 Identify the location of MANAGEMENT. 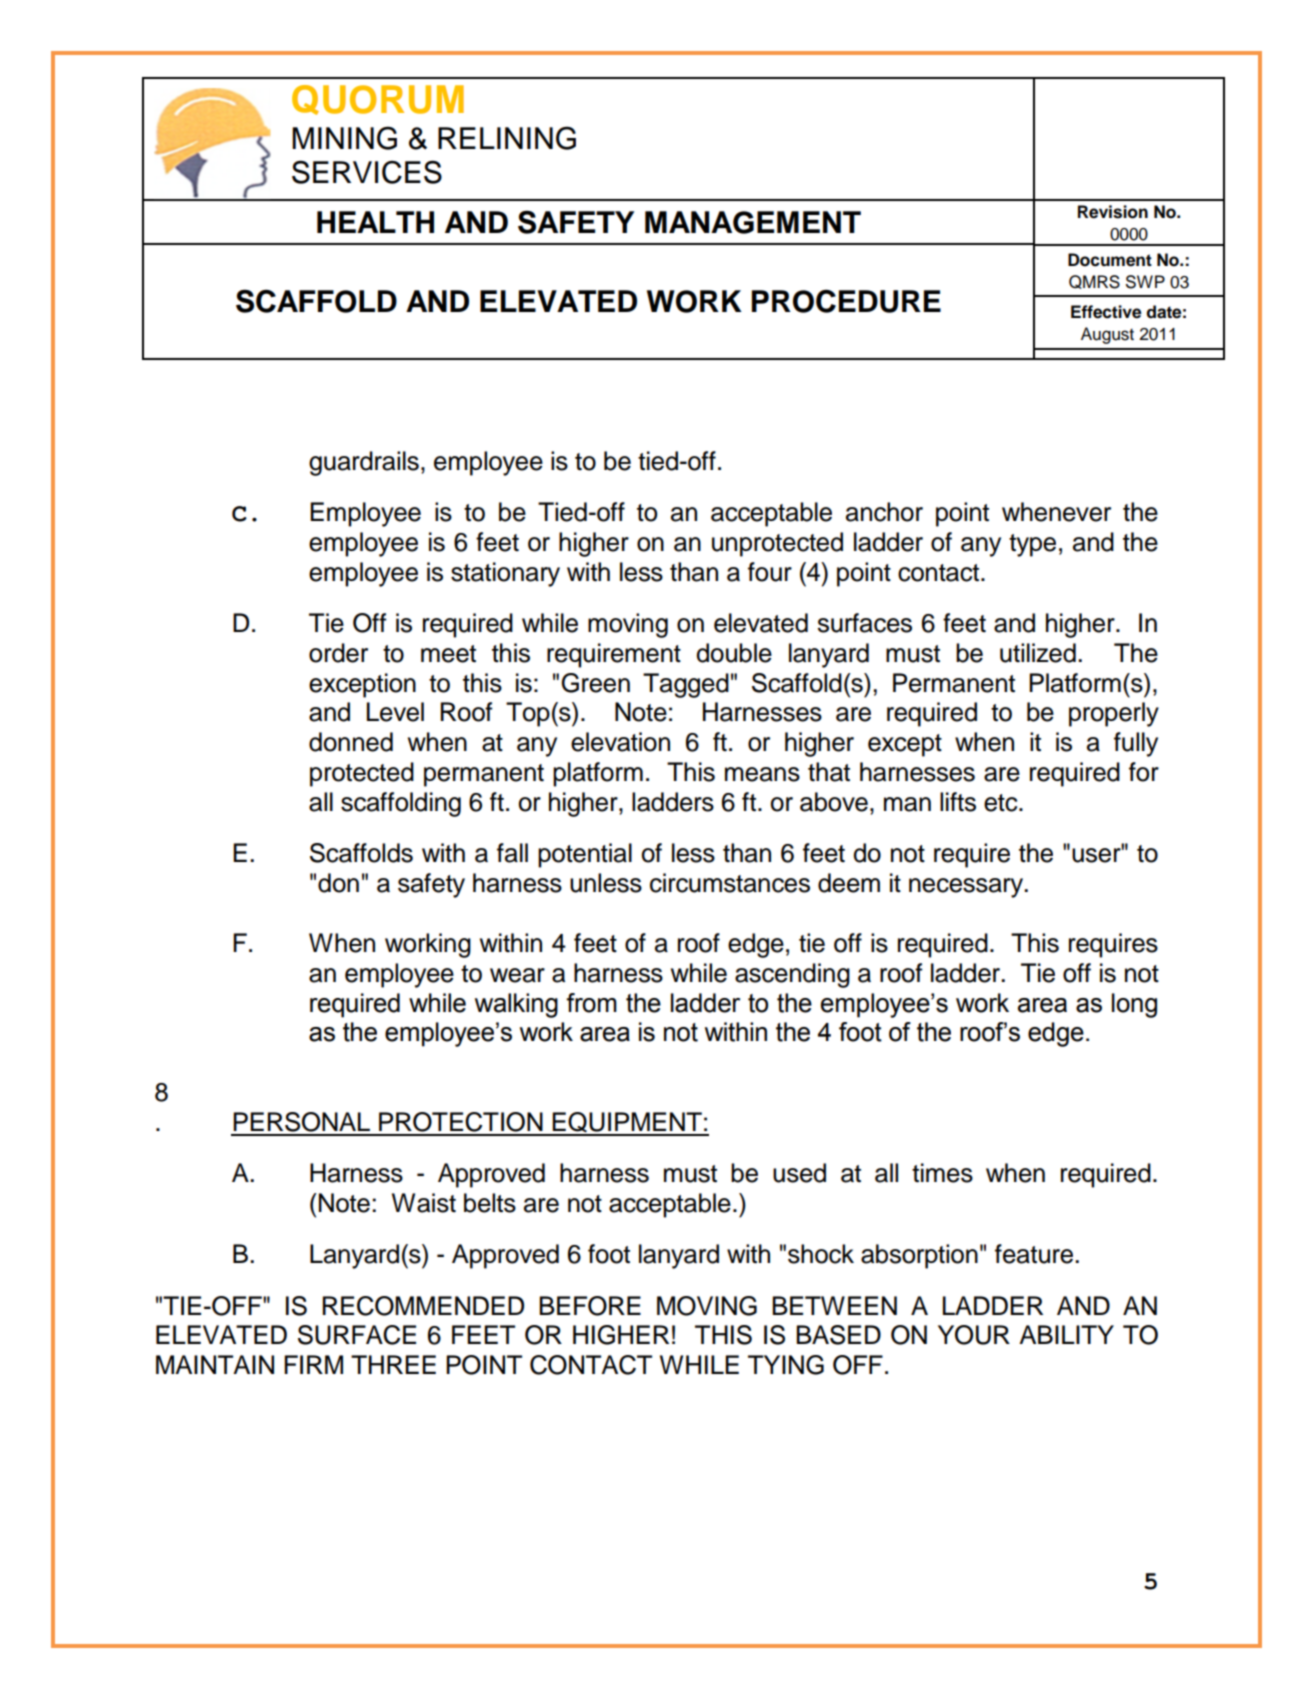
(753, 222).
